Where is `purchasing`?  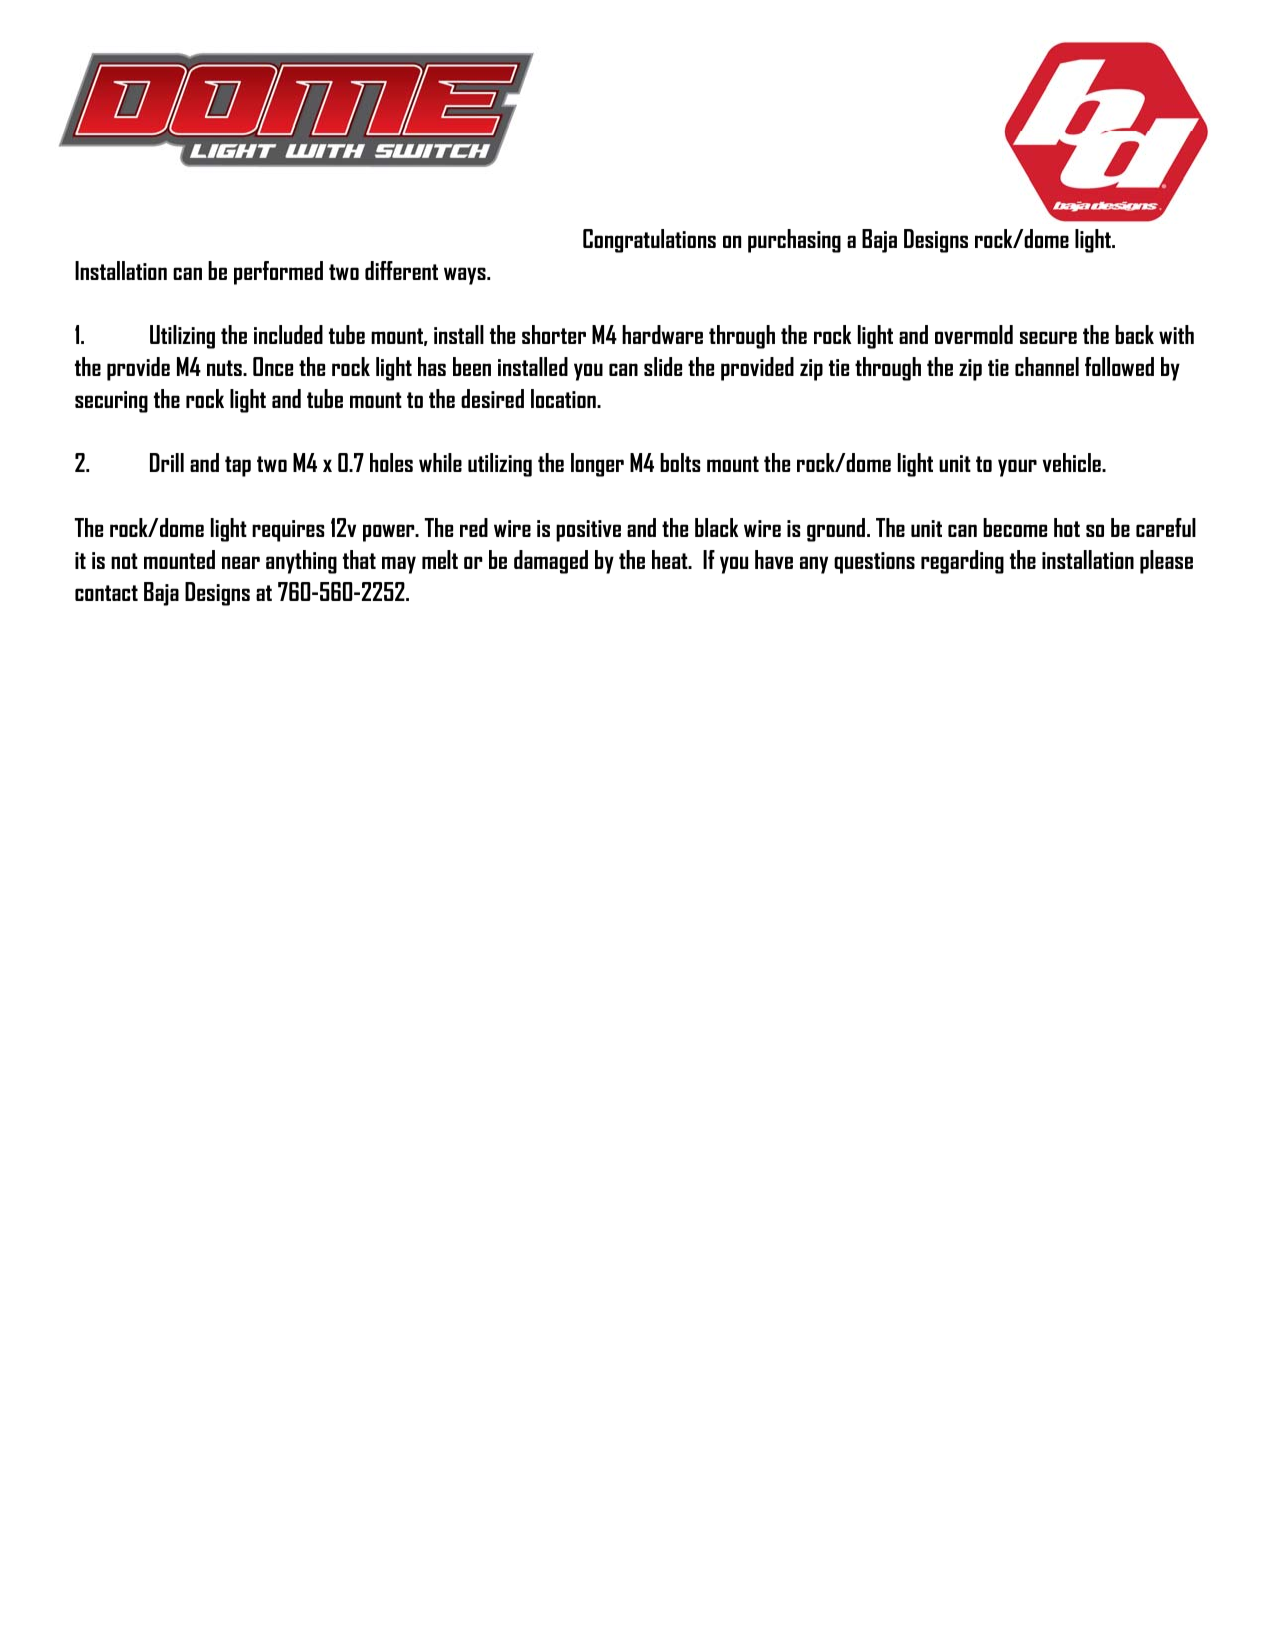
purchasing is located at coordinates (794, 241).
